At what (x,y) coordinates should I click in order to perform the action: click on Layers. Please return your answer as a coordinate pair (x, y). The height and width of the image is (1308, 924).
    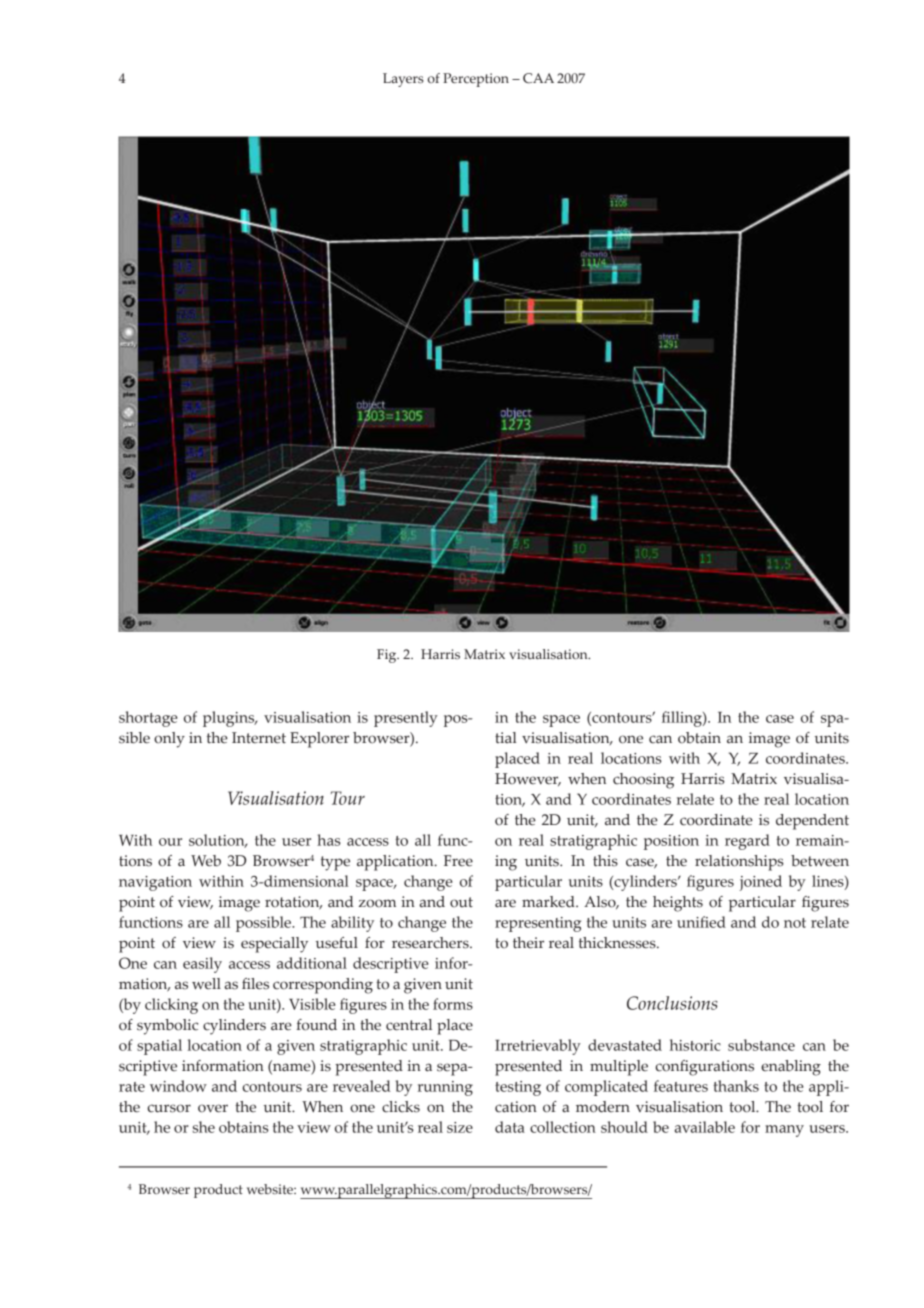
    Looking at the image, I should click on (403, 80).
